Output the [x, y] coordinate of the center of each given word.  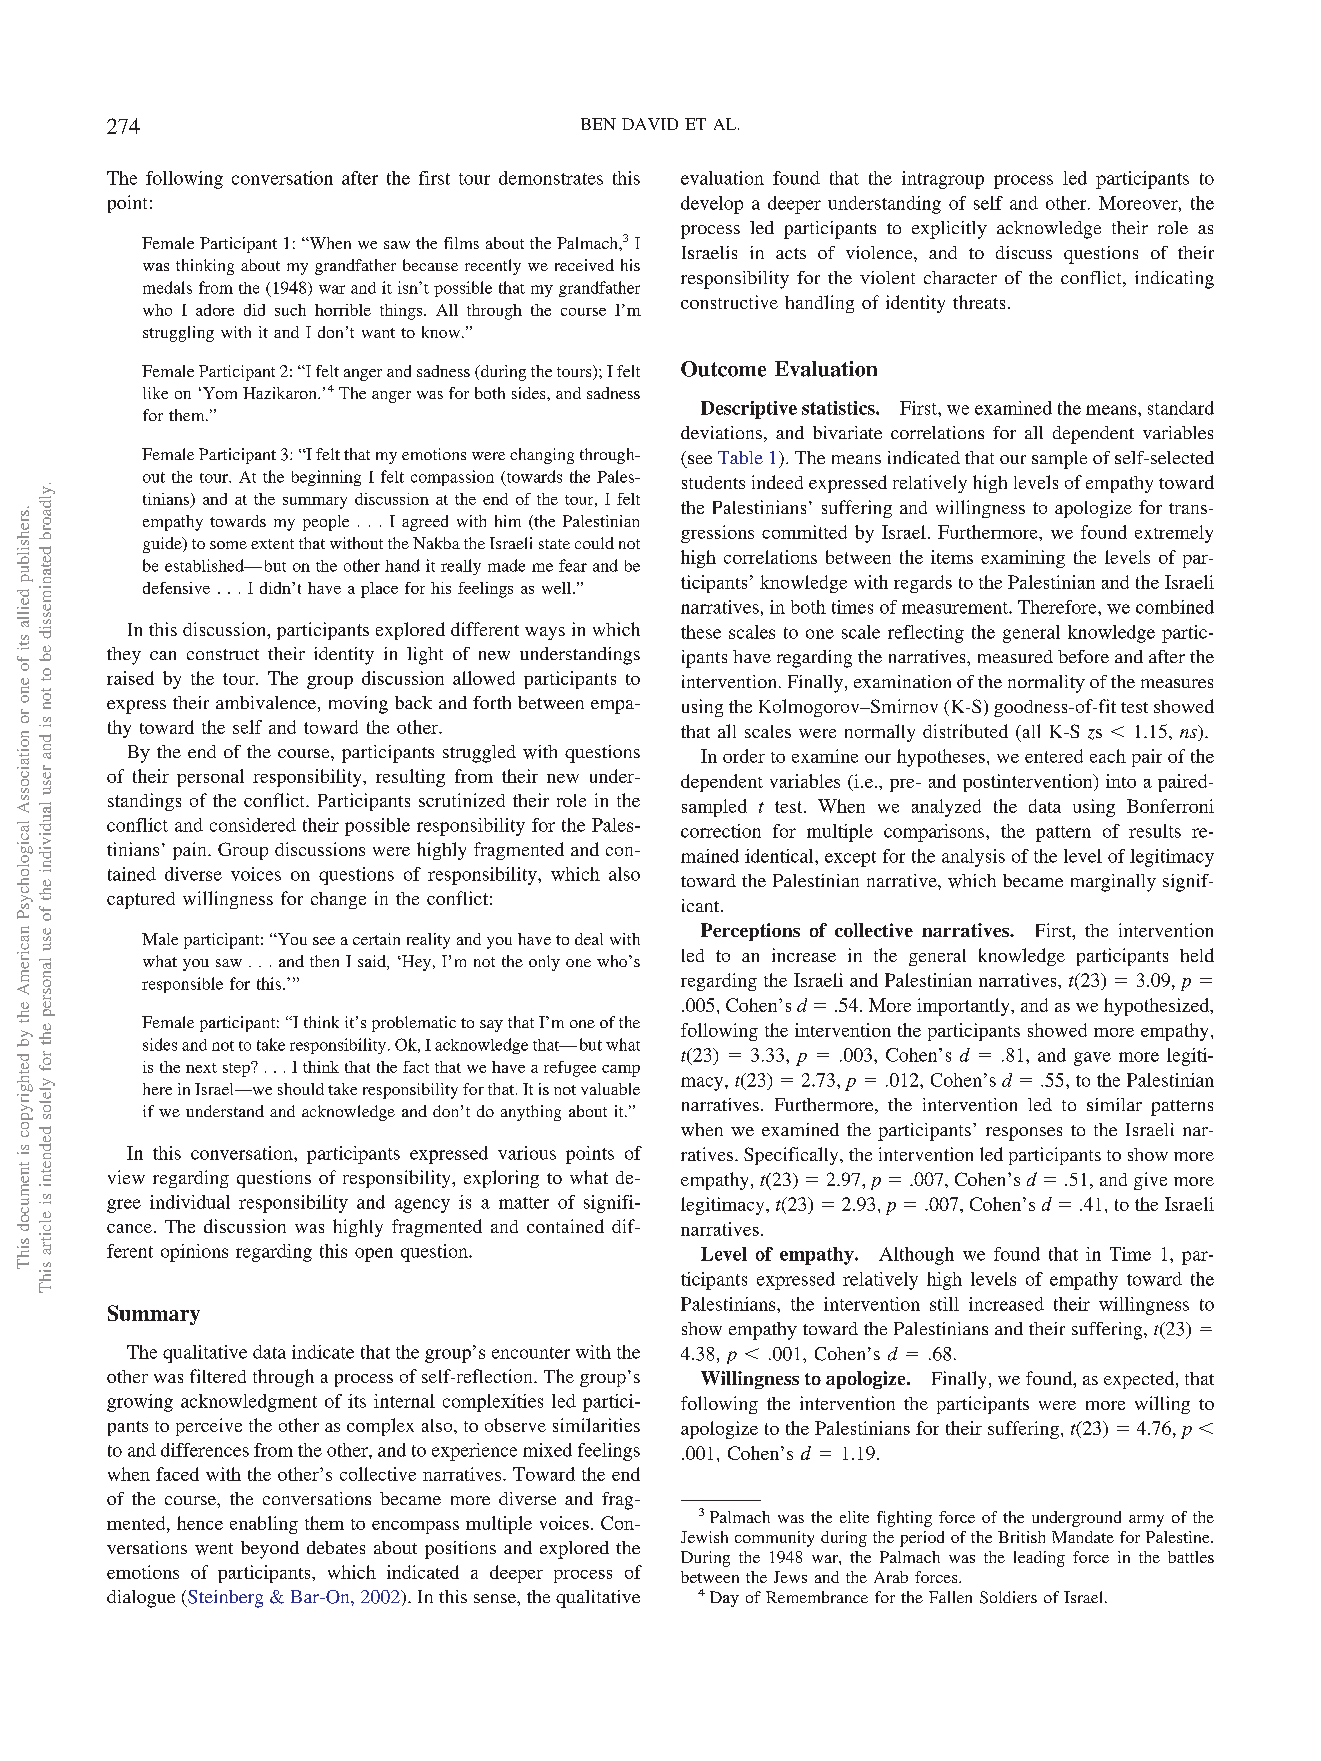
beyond [270, 1550]
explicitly [949, 230]
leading [1039, 1559]
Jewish [704, 1537]
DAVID [650, 124]
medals [167, 287]
